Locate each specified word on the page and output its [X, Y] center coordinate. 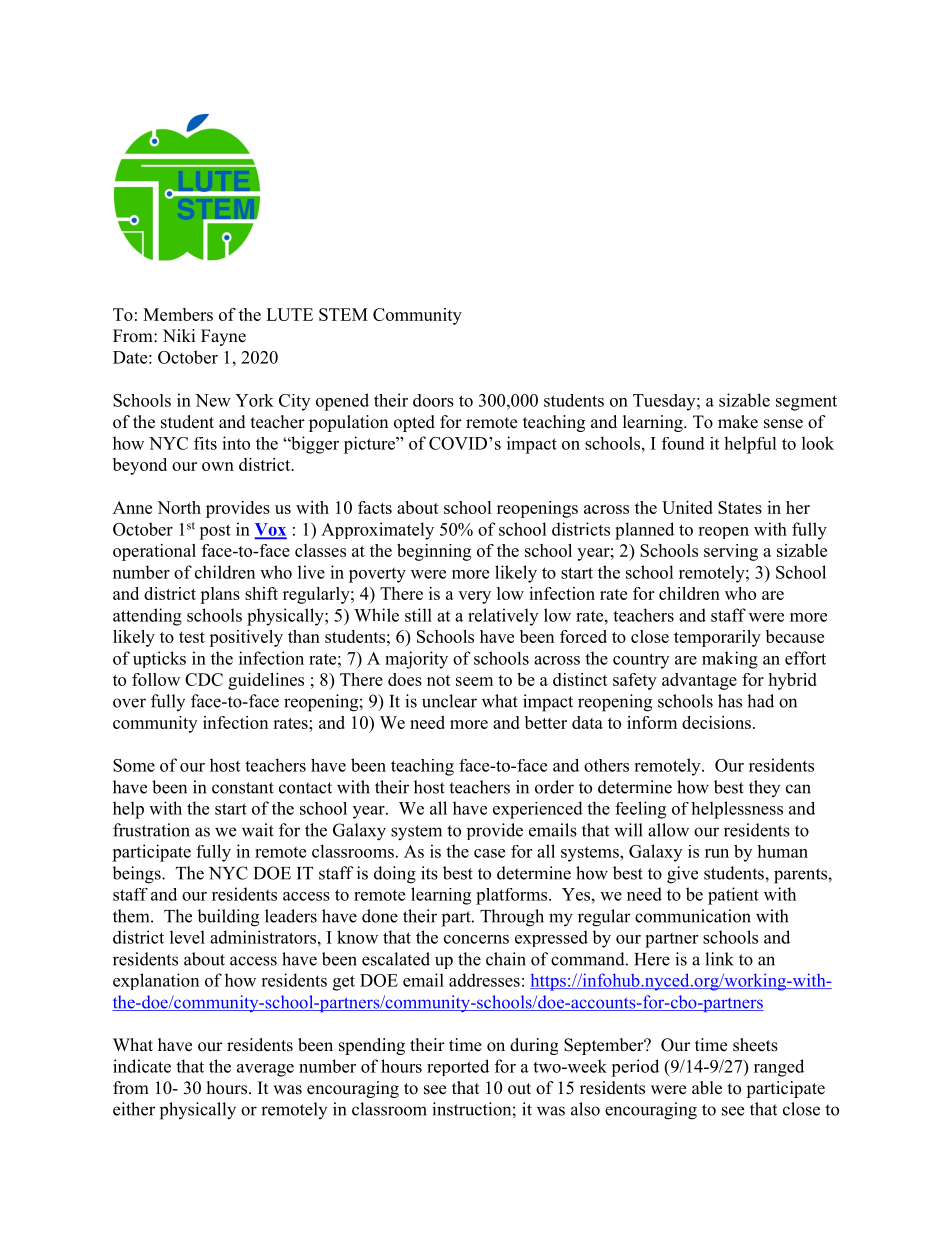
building [228, 918]
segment [806, 403]
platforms [513, 896]
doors [433, 400]
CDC [204, 679]
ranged [779, 1068]
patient [733, 896]
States [740, 507]
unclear [449, 701]
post [215, 532]
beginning [434, 552]
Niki [179, 335]
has [730, 701]
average [265, 1070]
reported [458, 1067]
